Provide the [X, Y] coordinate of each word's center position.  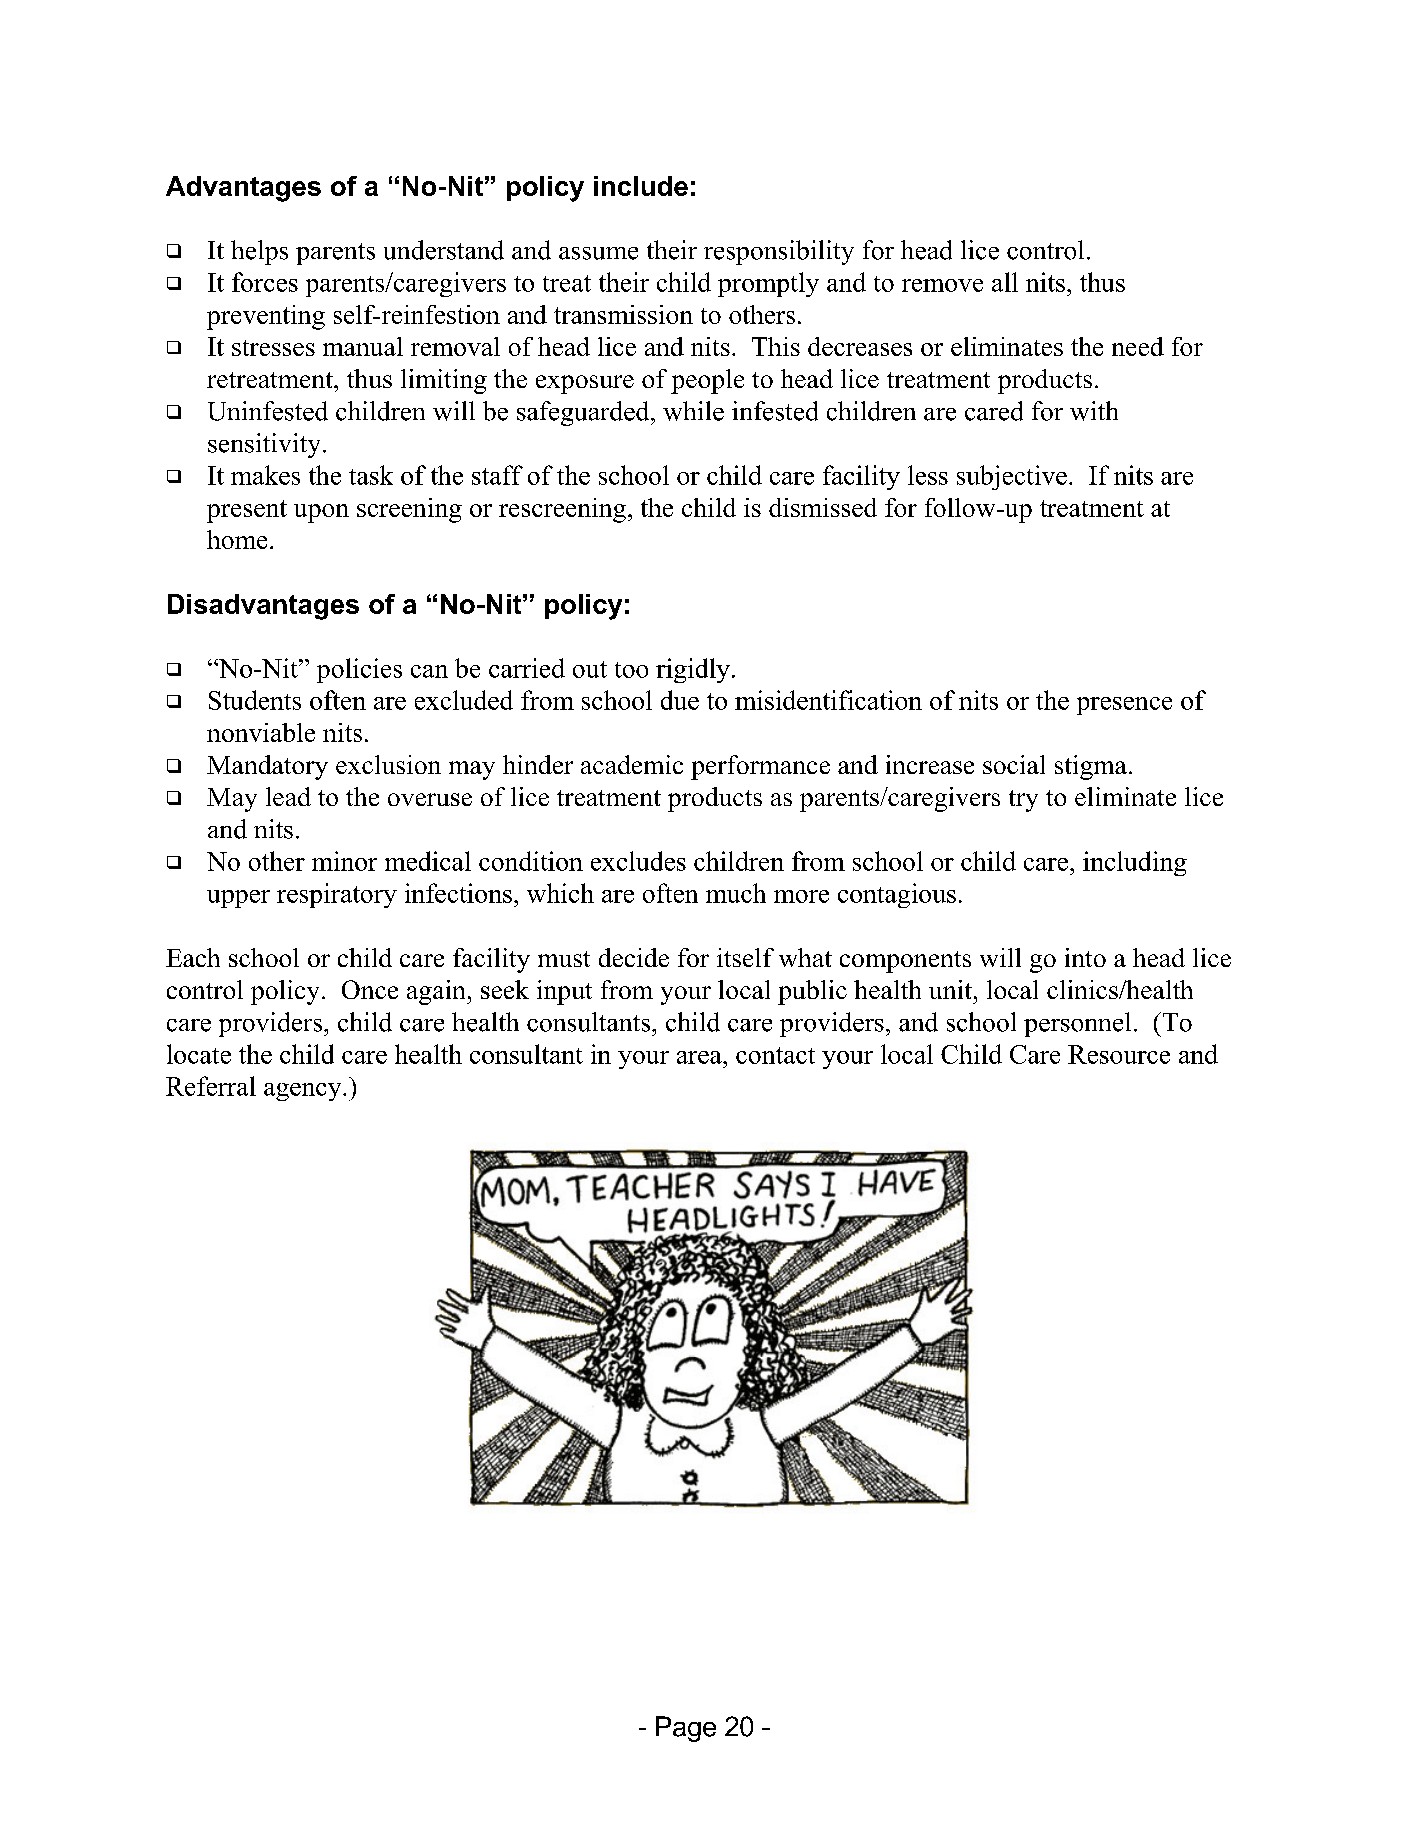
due [680, 700]
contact [775, 1055]
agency [304, 1092]
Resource [1119, 1054]
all [1005, 282]
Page [686, 1729]
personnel [1077, 1024]
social [1014, 764]
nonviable [261, 732]
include [641, 186]
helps [259, 252]
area [700, 1057]
